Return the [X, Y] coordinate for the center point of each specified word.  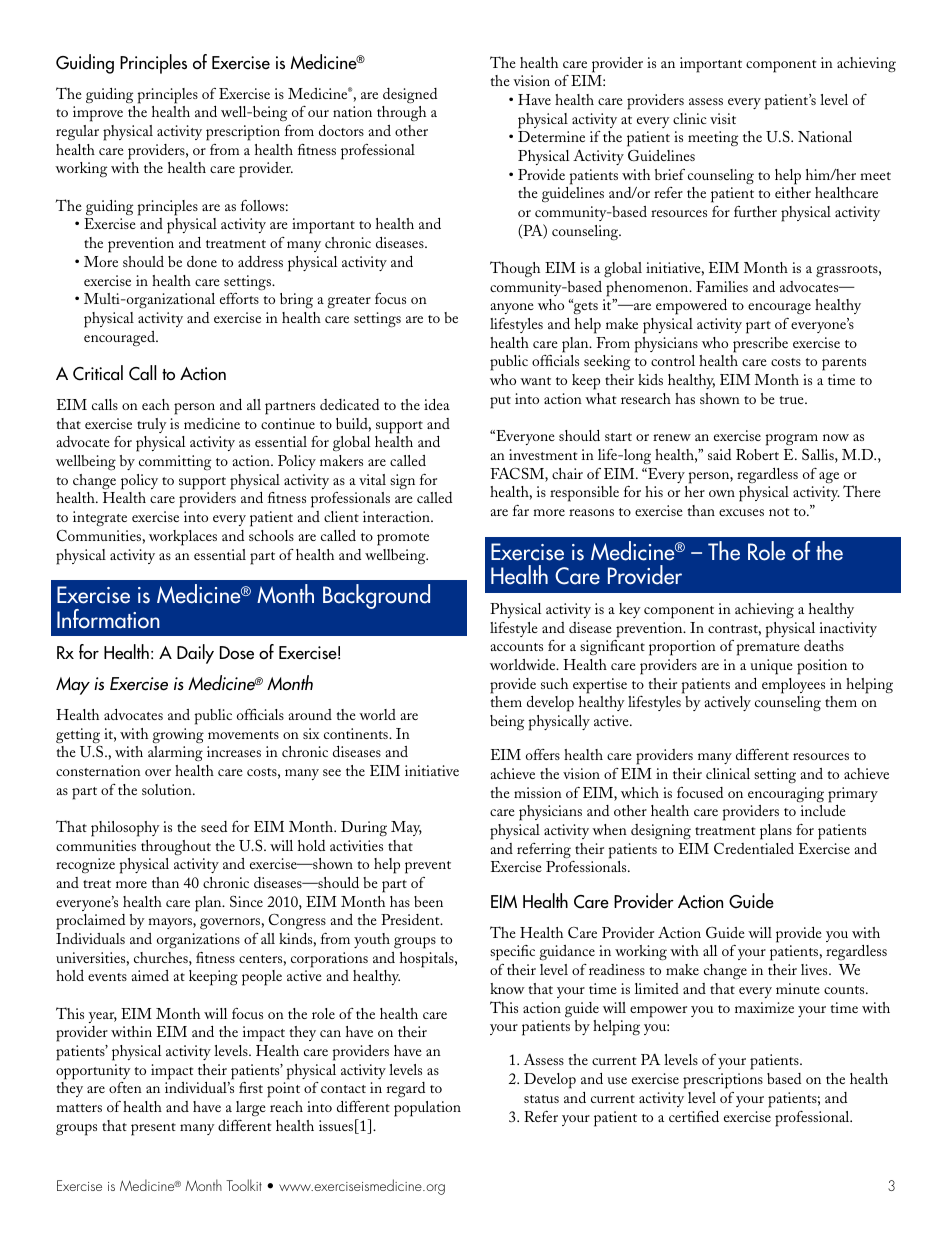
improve [98, 114]
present [153, 1129]
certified [694, 1116]
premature [768, 649]
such [554, 683]
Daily [195, 654]
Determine [551, 136]
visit [723, 118]
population [427, 1109]
